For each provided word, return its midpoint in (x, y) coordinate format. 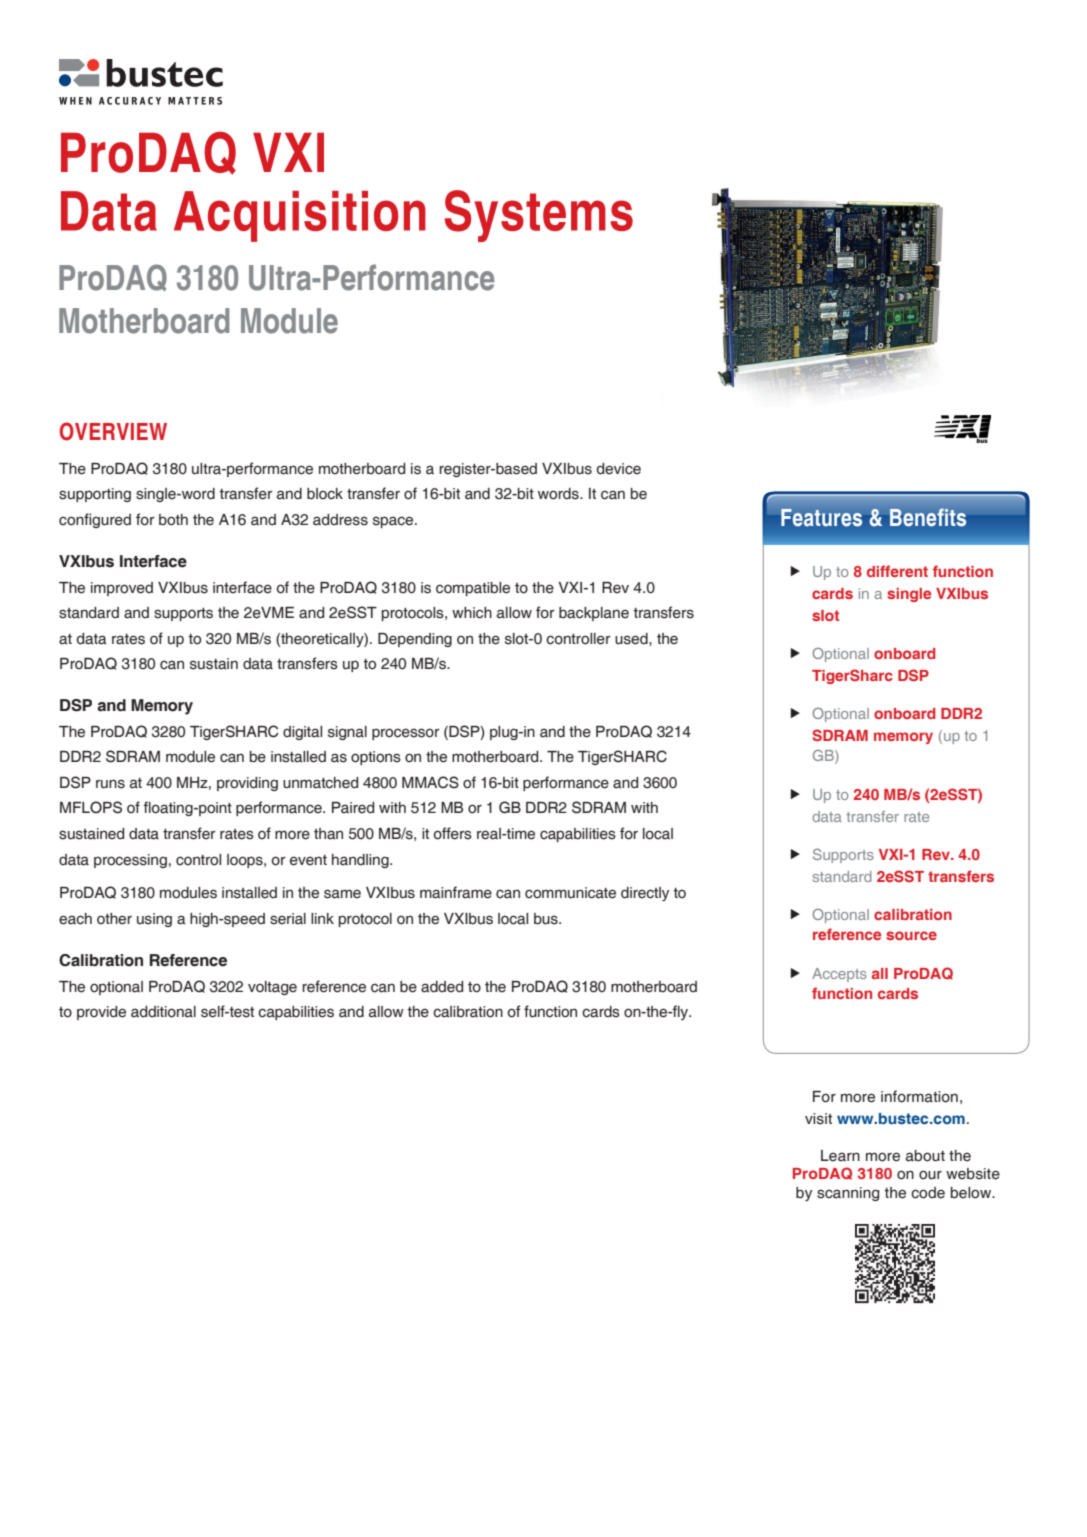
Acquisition (300, 216)
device (618, 469)
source (911, 935)
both (173, 520)
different (897, 571)
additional (163, 1012)
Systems (539, 216)
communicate (570, 893)
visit (818, 1119)
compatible (473, 589)
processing (130, 861)
